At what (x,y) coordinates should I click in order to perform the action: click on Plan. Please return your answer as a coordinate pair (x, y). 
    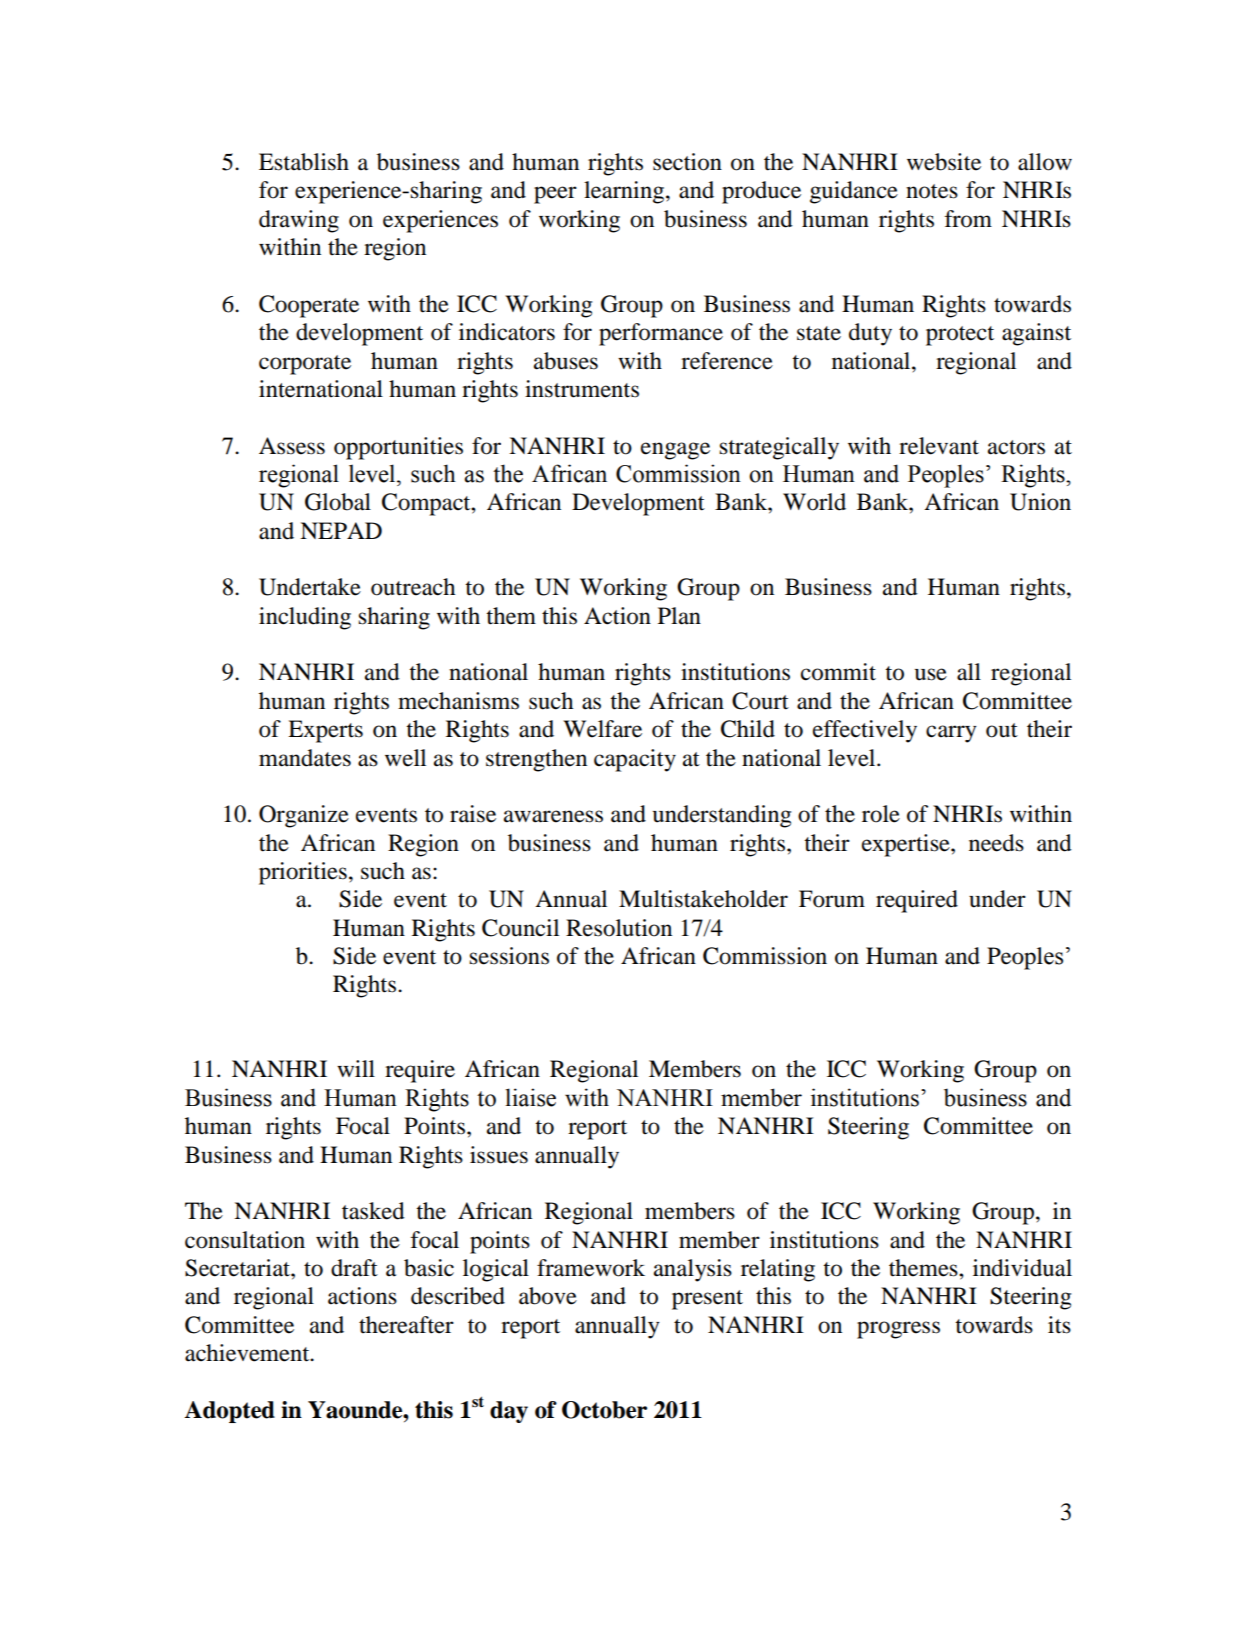
    Looking at the image, I should click on (679, 616).
